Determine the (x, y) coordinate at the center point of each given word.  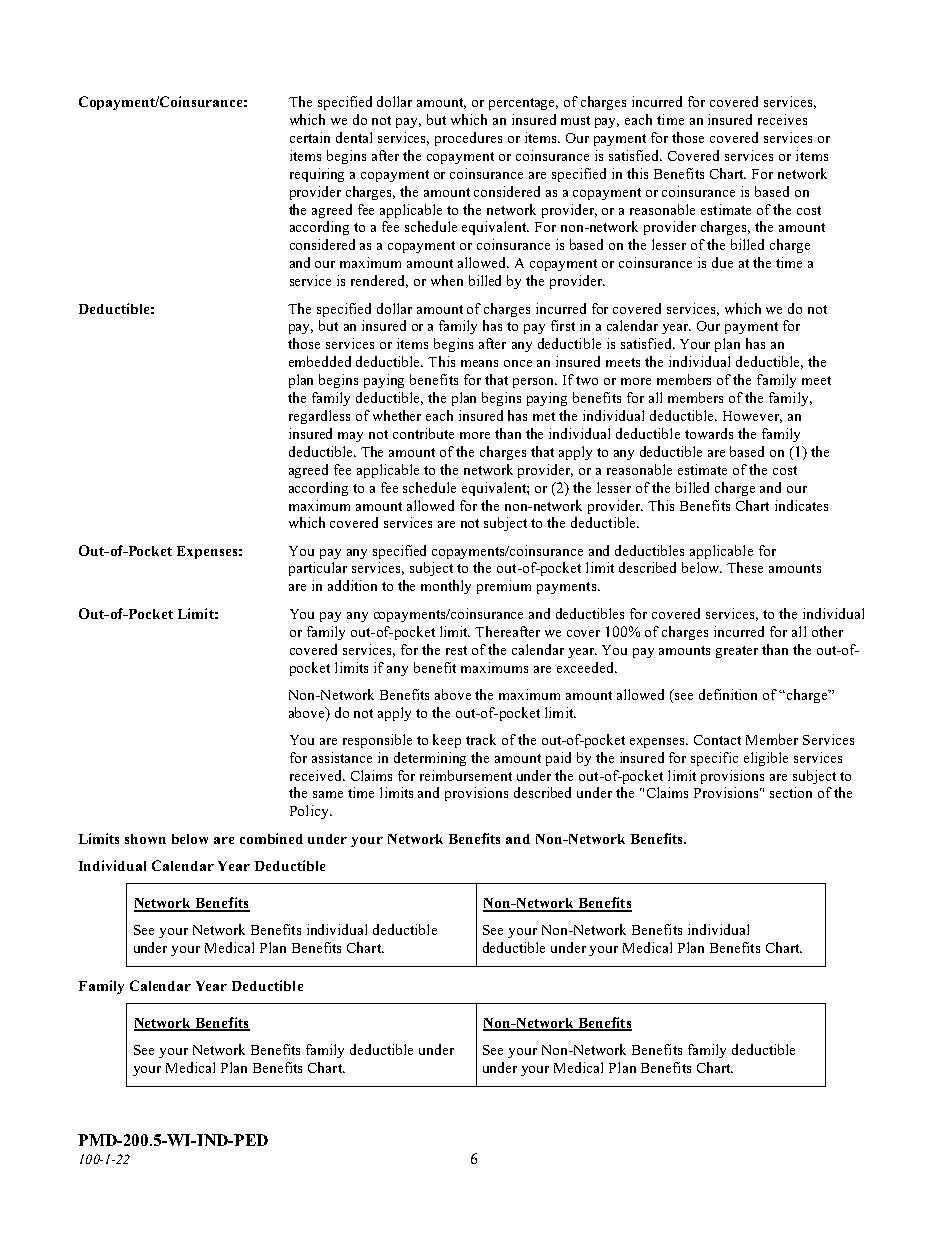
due (722, 262)
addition (352, 585)
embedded (320, 361)
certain (310, 137)
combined (271, 838)
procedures (468, 139)
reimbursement (466, 775)
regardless (319, 417)
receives (782, 119)
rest (456, 650)
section (791, 792)
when (447, 280)
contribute (423, 433)
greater (737, 652)
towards (709, 433)
